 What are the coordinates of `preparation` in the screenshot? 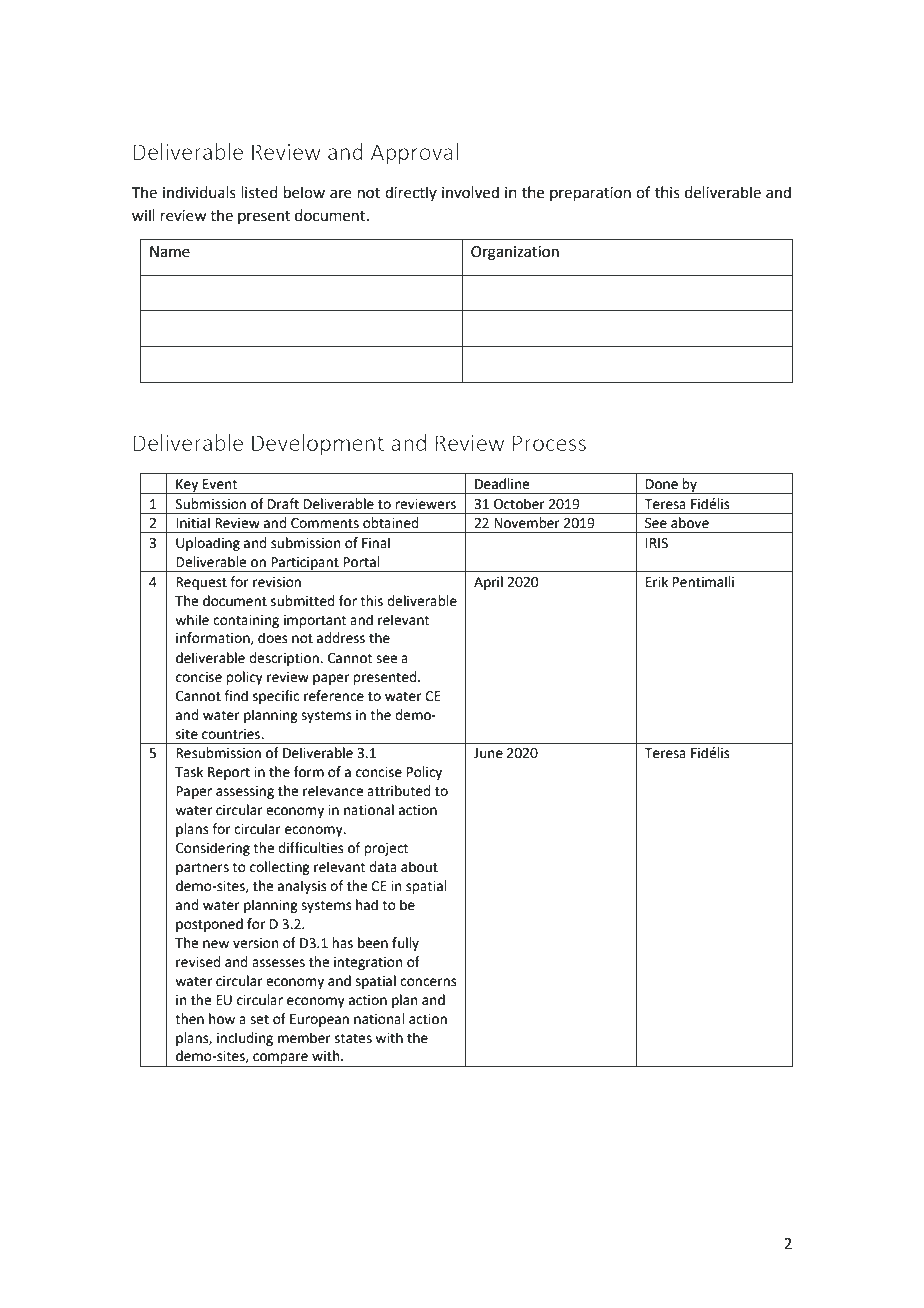 It's located at (590, 194).
